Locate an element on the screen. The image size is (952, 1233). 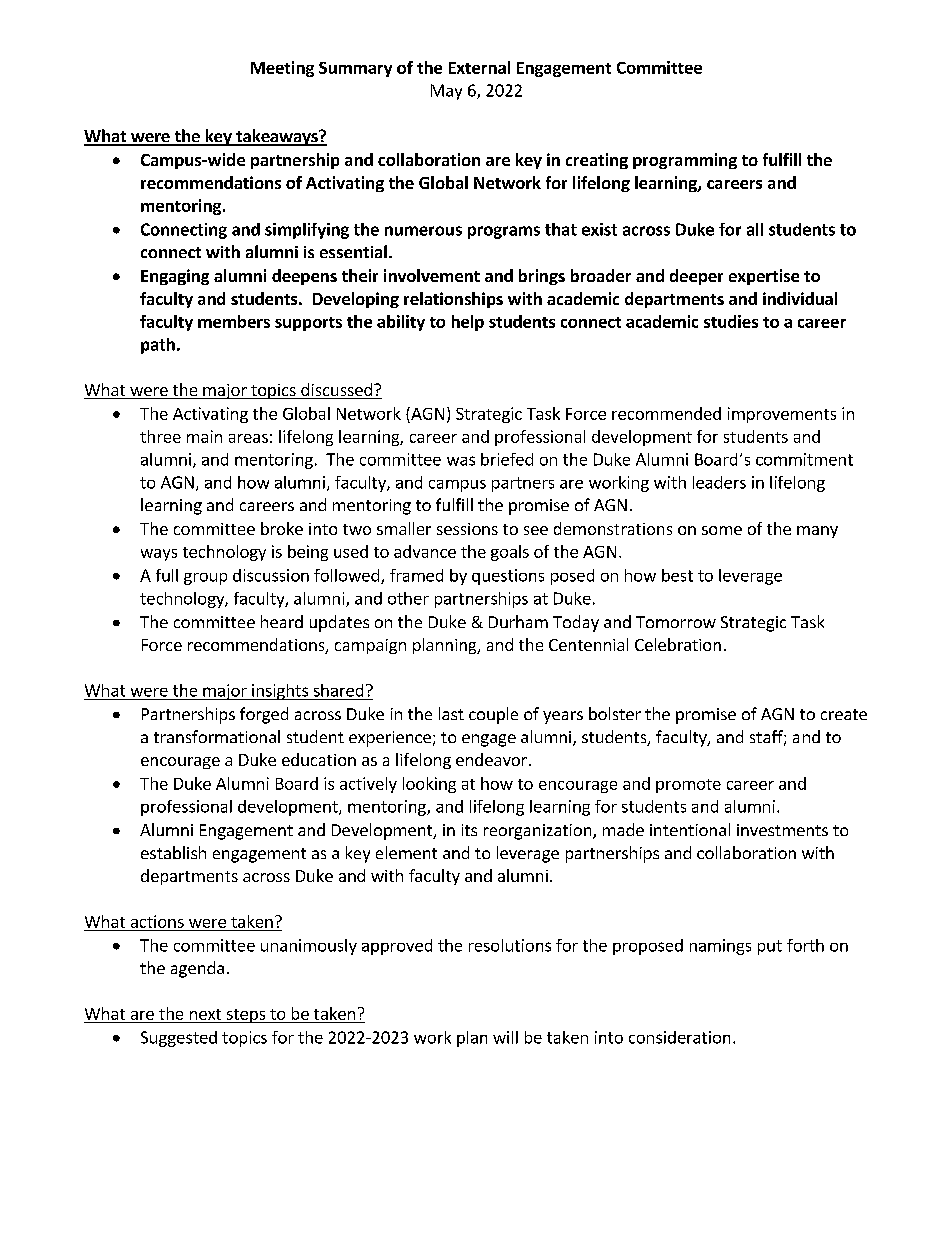
discussion is located at coordinates (271, 575).
